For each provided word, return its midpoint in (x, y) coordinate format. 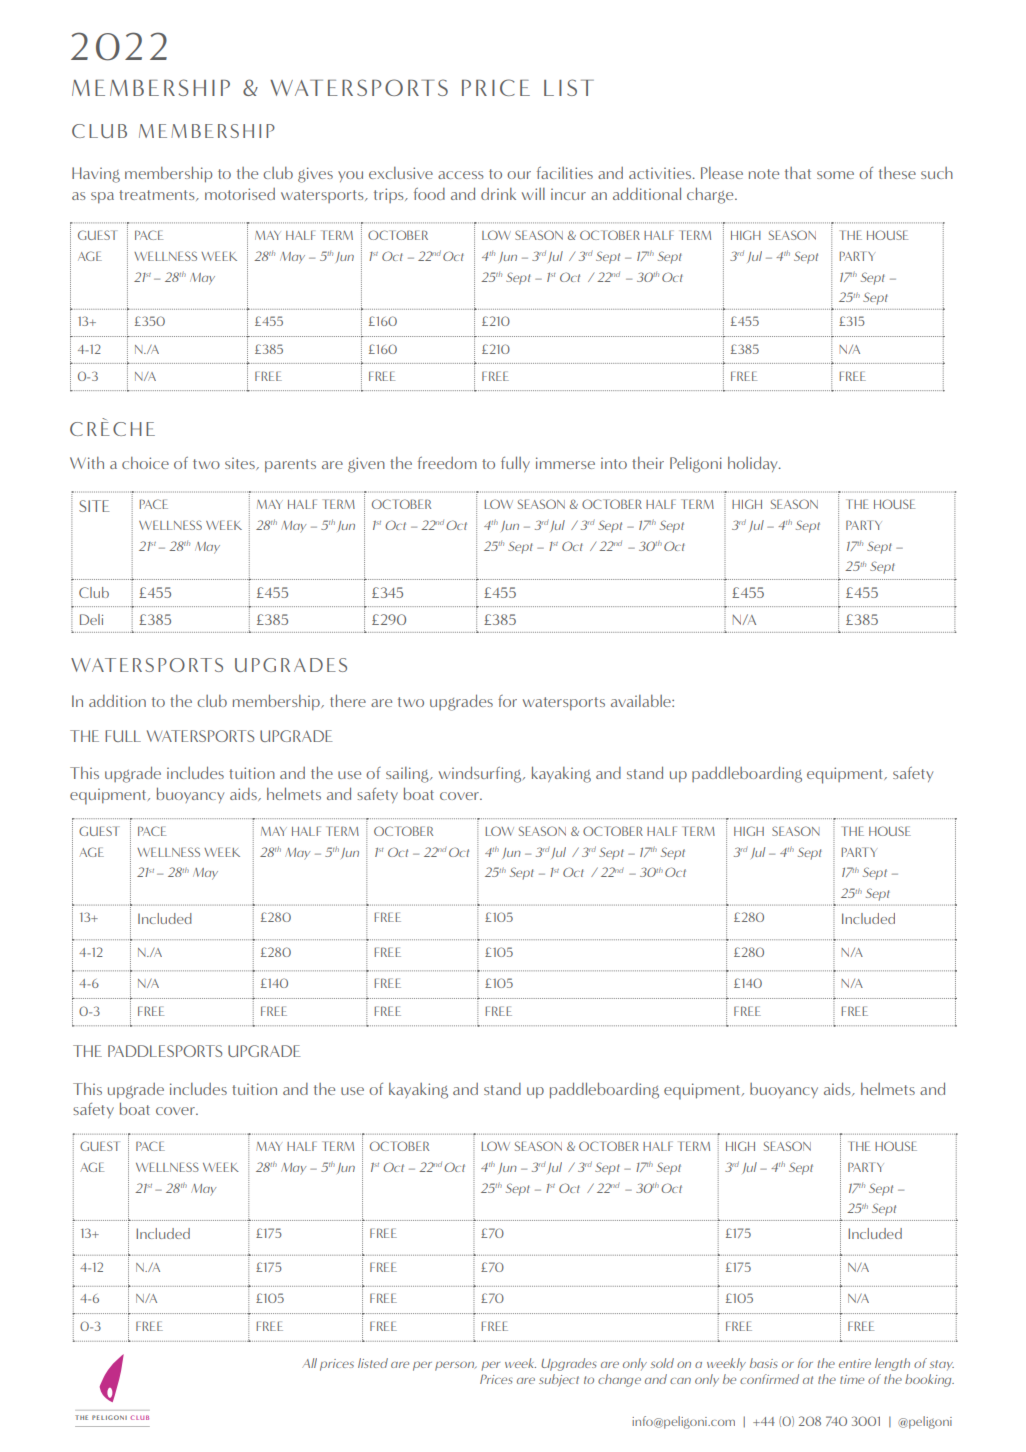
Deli (91, 619)
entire (855, 1363)
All (309, 1363)
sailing (408, 775)
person (456, 1366)
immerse (565, 463)
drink (498, 194)
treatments (158, 195)
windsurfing (481, 774)
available (642, 701)
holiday (754, 464)
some (835, 175)
